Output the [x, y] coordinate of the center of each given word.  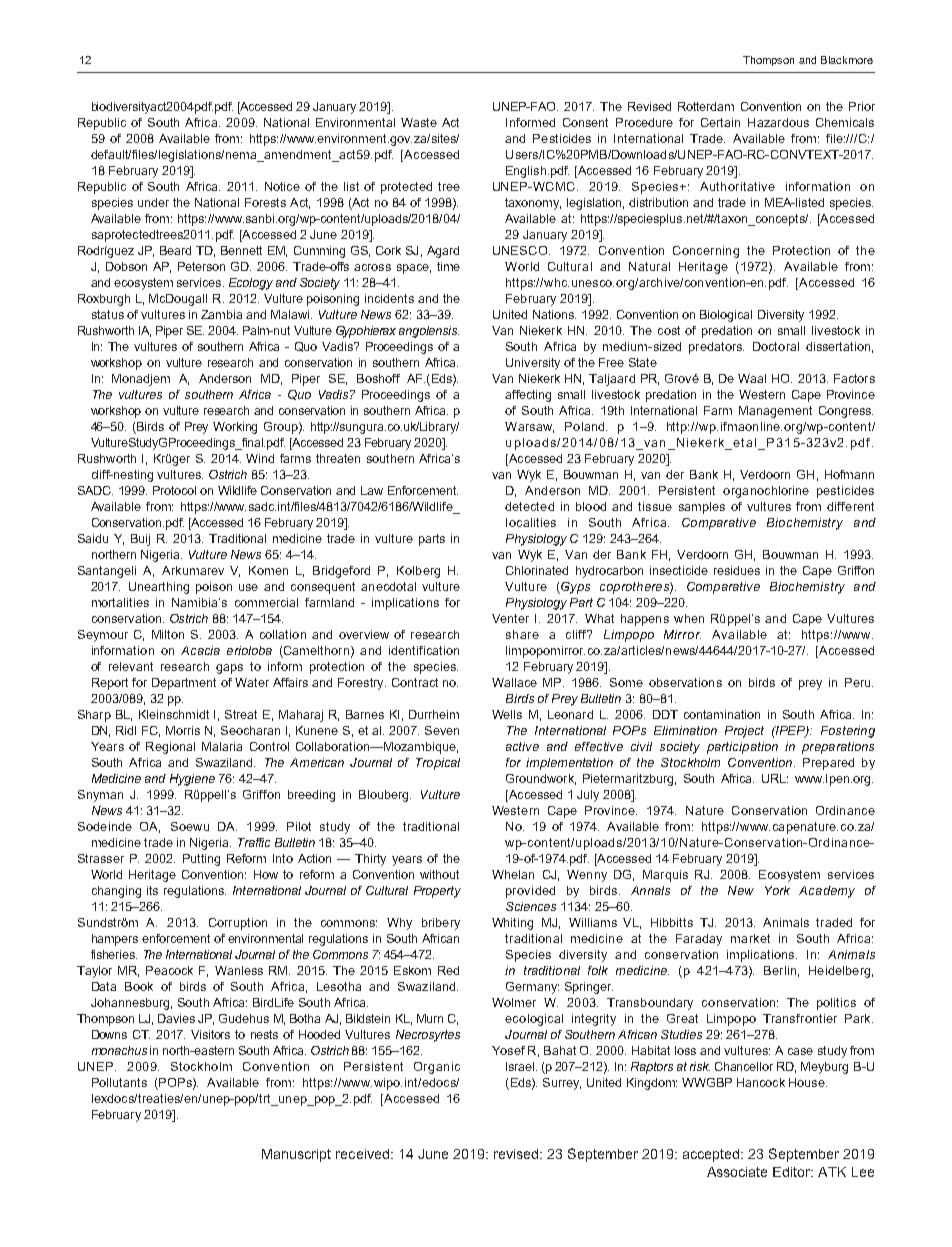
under [153, 202]
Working [235, 428]
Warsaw [529, 427]
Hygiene [192, 780]
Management [775, 412]
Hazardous [778, 122]
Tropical [438, 764]
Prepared [828, 764]
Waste [419, 122]
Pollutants [119, 1082]
